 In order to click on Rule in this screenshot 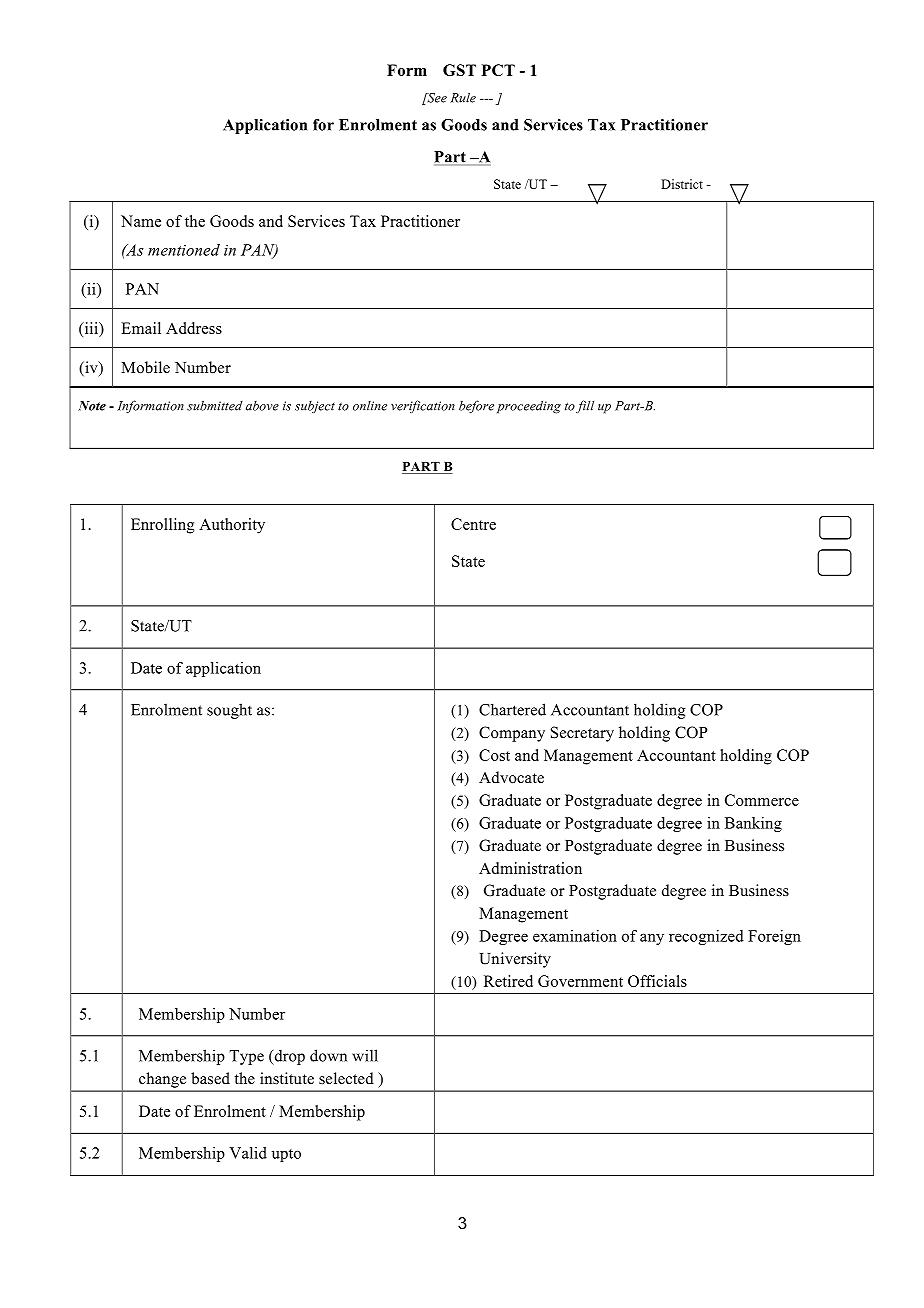, I will do `click(463, 97)`.
